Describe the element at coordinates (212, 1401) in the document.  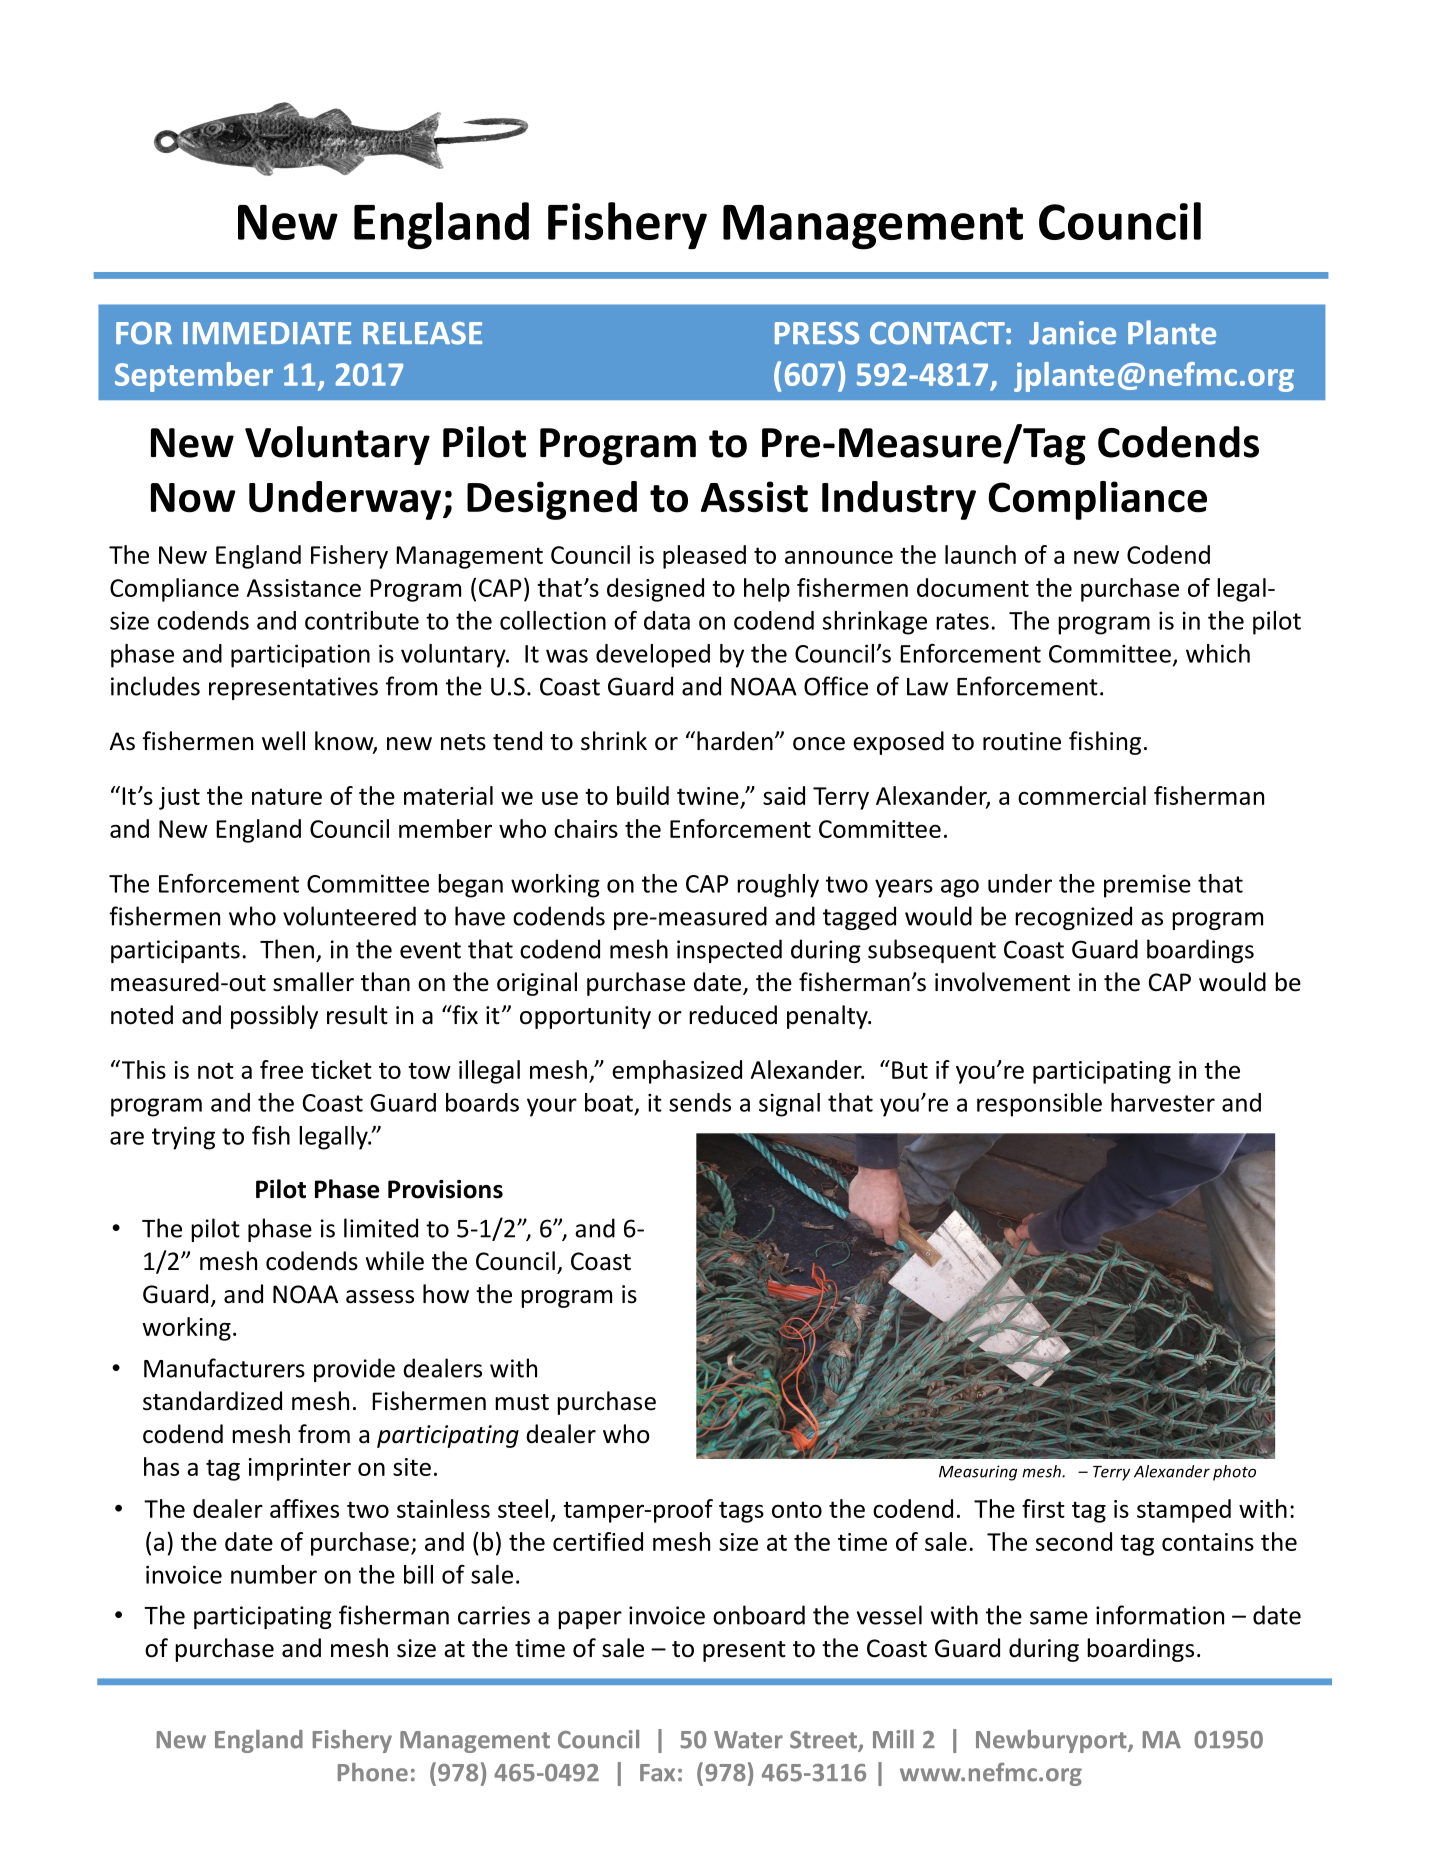
I see `standardized` at that location.
